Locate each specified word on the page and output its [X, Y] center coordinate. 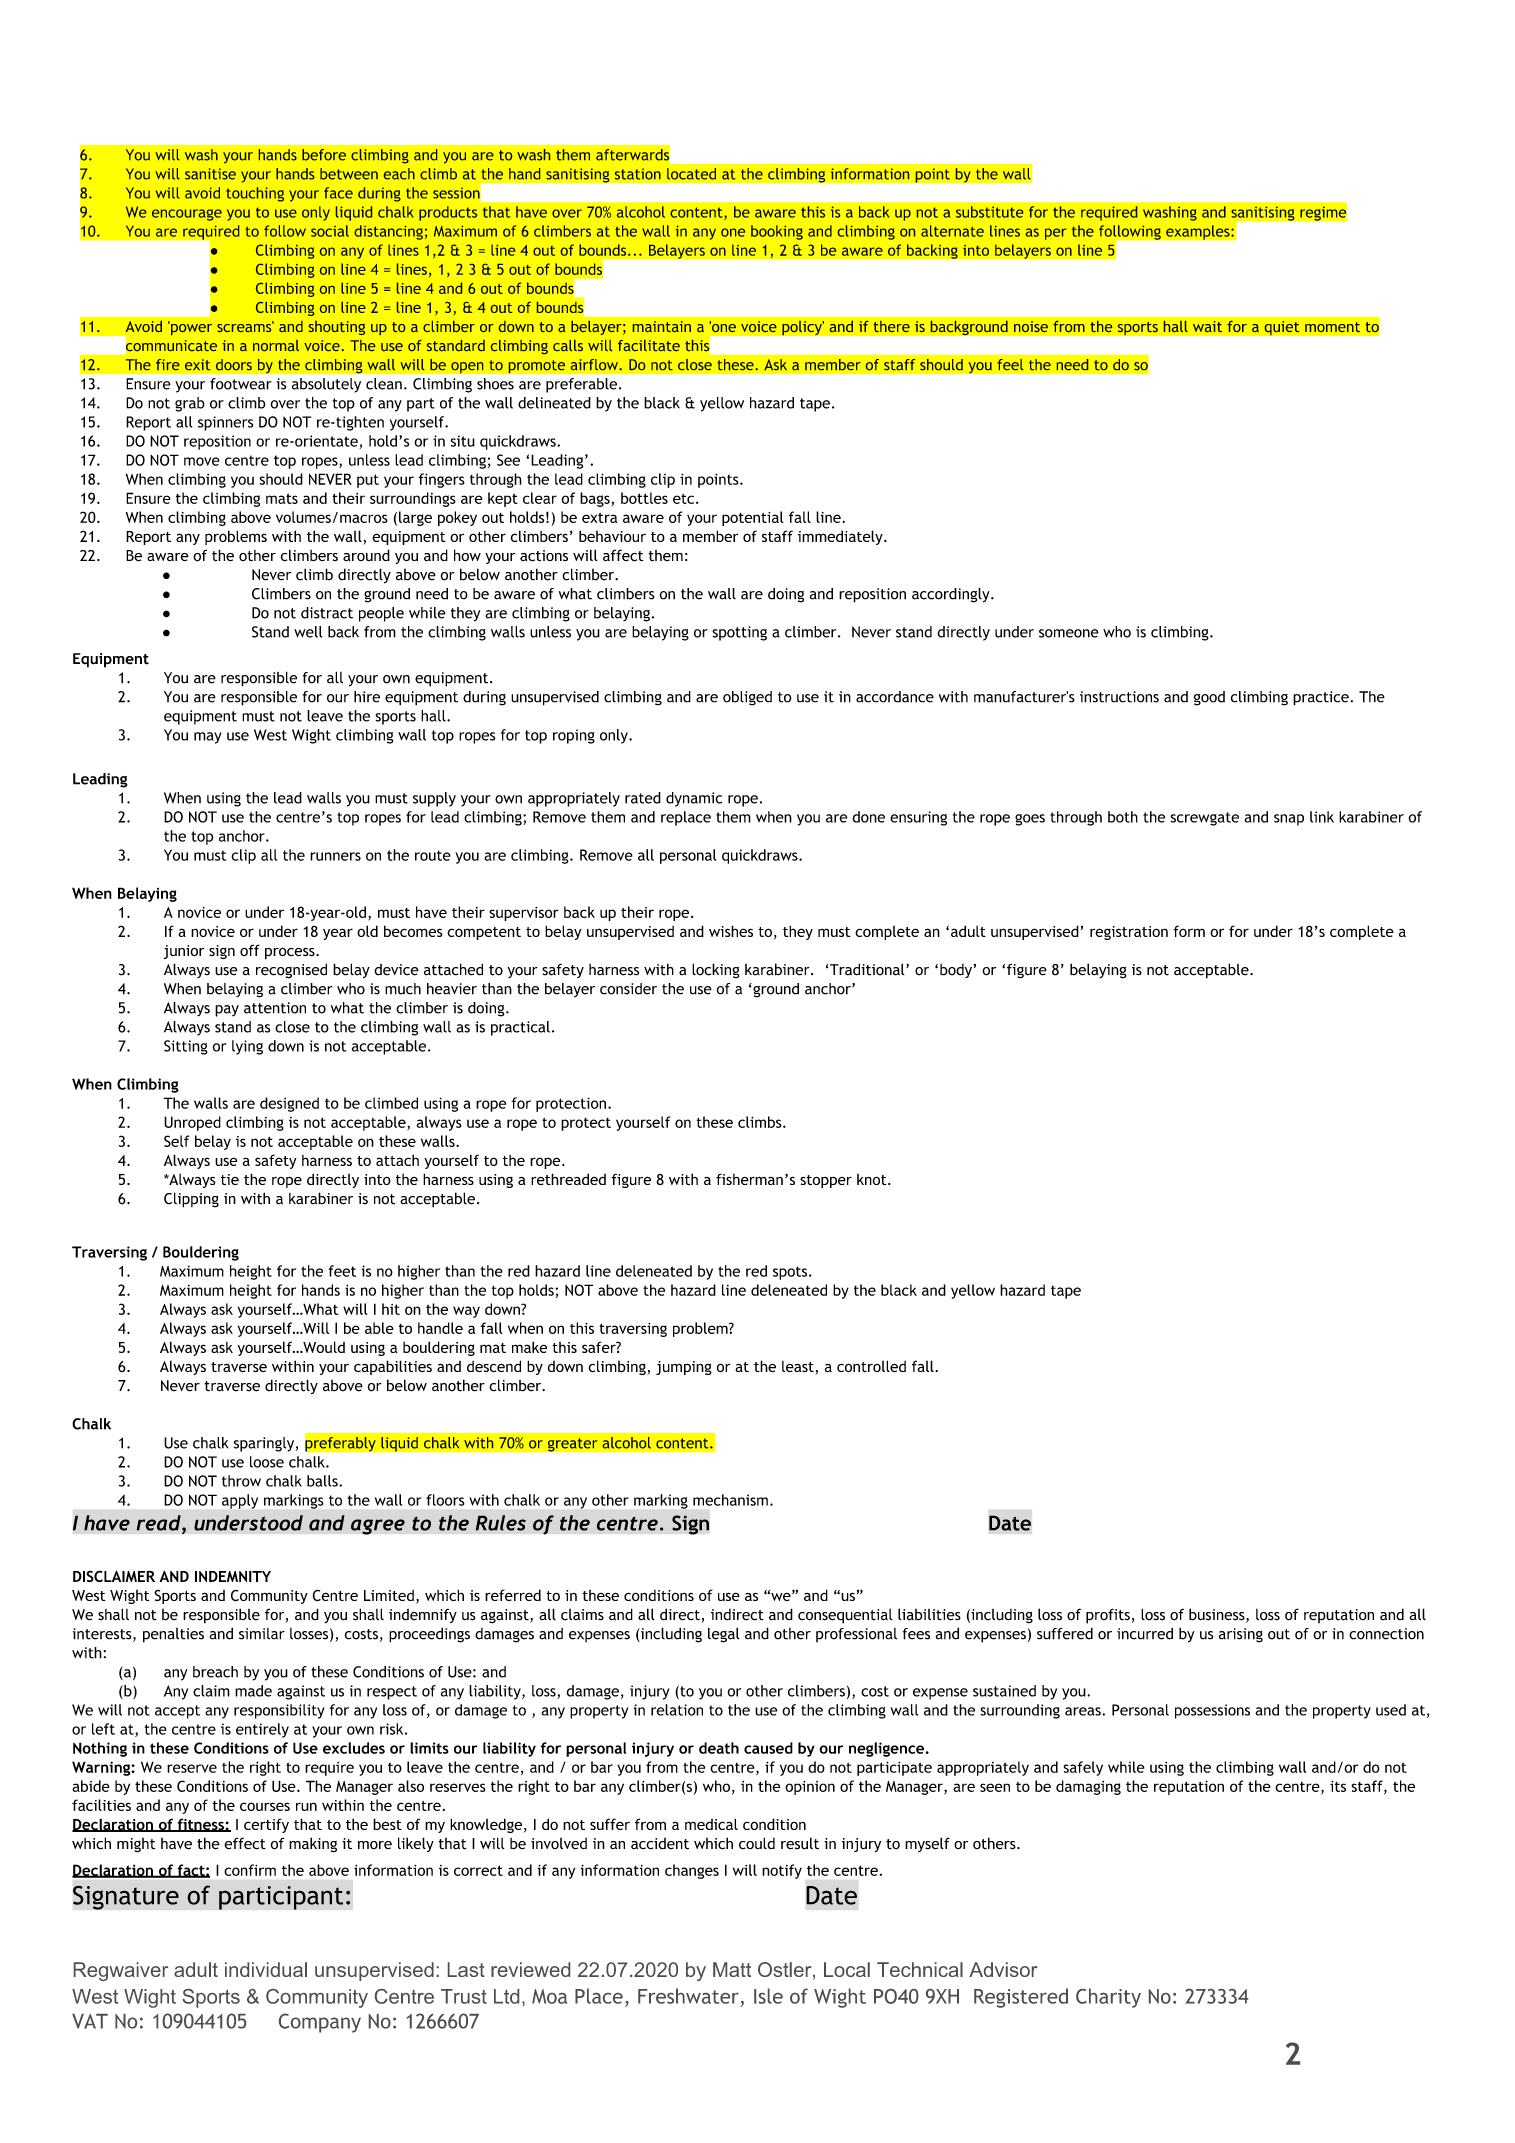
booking [777, 232]
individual [266, 1969]
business [1218, 1615]
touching [255, 194]
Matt [732, 1969]
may [208, 738]
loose [267, 1462]
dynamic [694, 799]
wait [1208, 327]
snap [1289, 820]
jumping [684, 1368]
